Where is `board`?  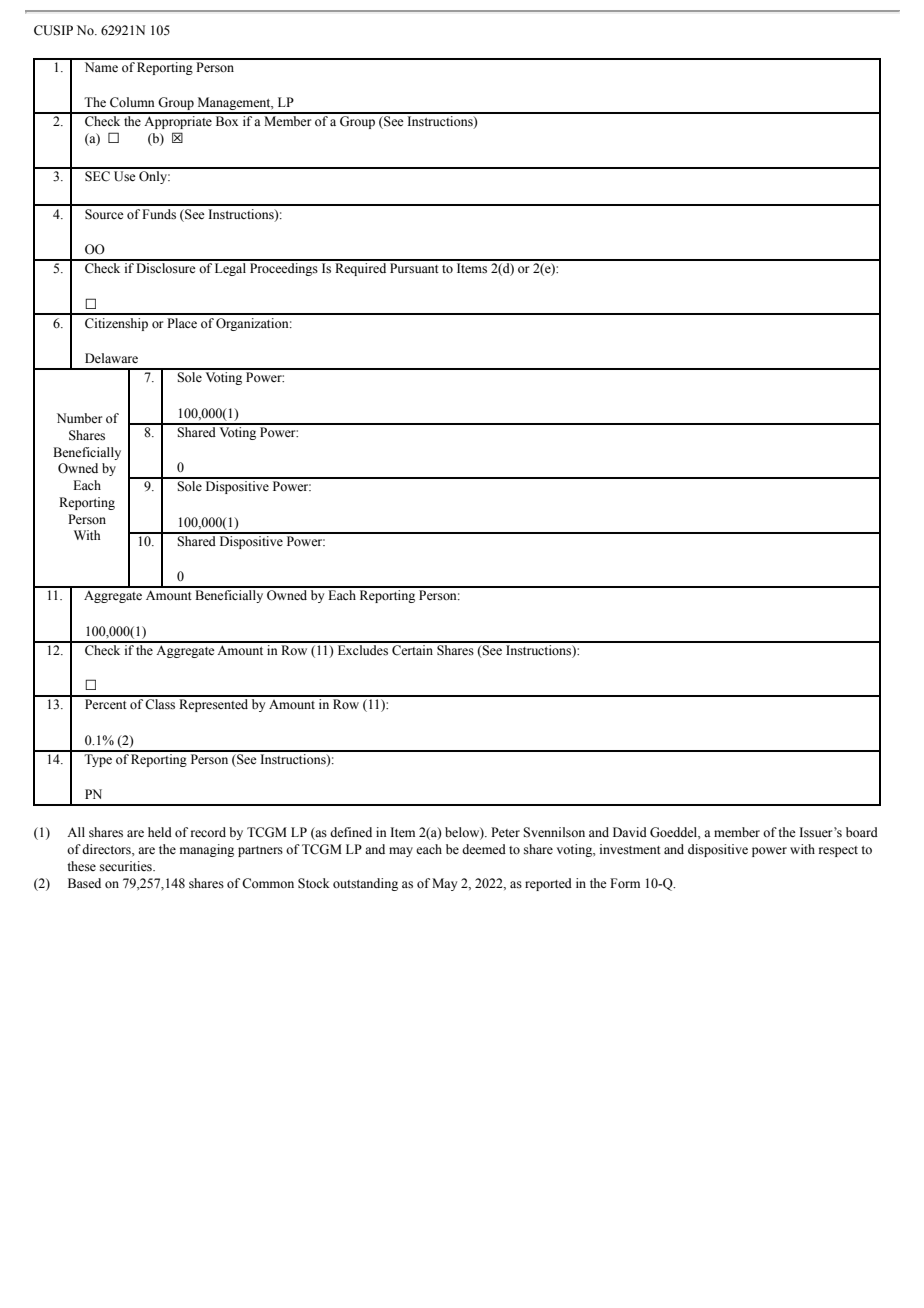 board is located at coordinates (862, 832).
